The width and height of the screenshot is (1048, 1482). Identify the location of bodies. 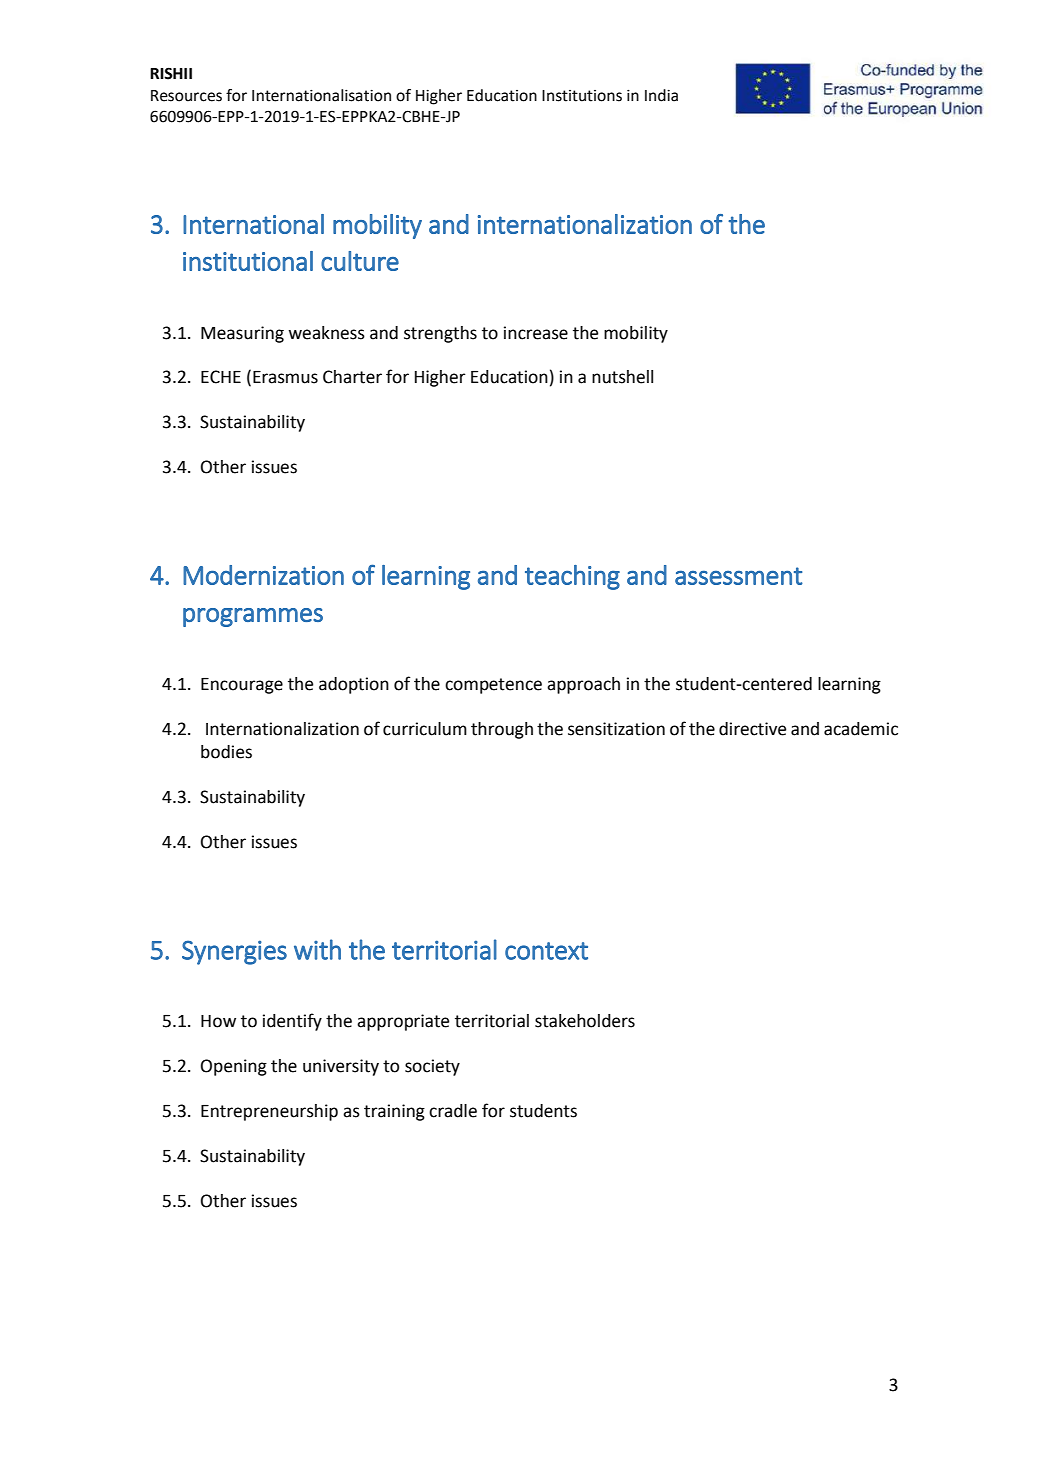
(226, 752).
